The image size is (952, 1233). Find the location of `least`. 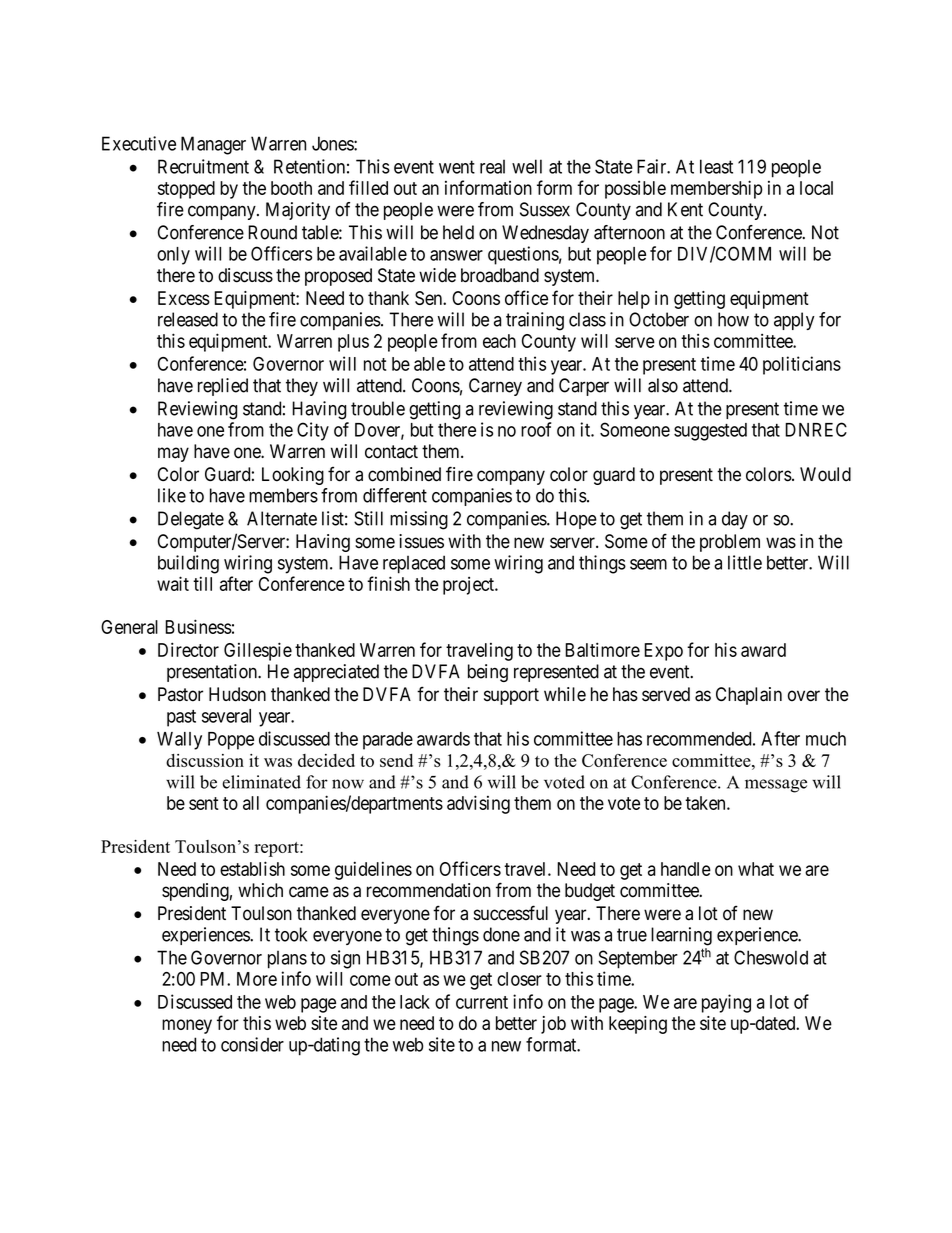

least is located at coordinates (716, 166).
